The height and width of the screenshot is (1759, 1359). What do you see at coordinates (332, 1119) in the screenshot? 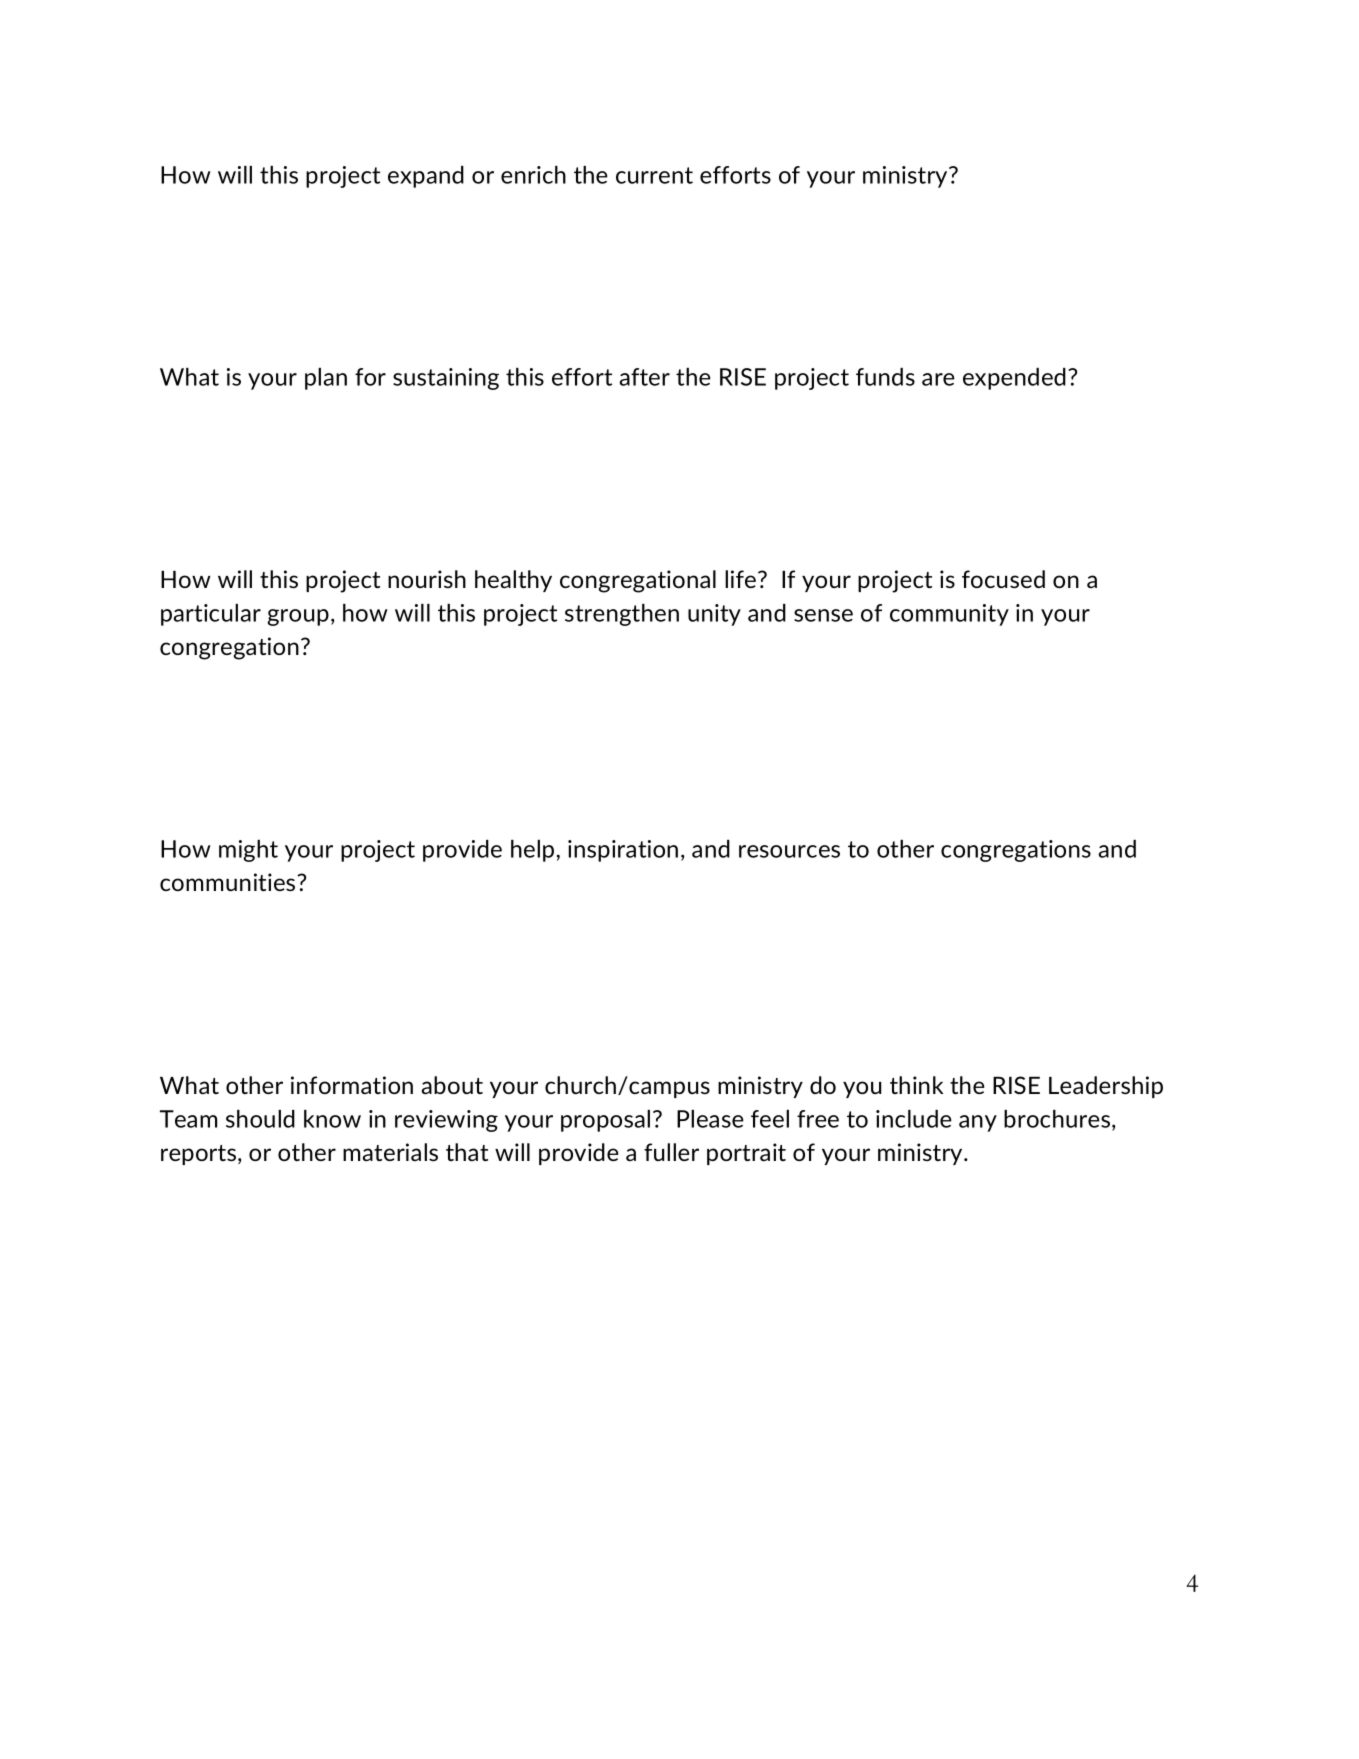
I see `know` at bounding box center [332, 1119].
